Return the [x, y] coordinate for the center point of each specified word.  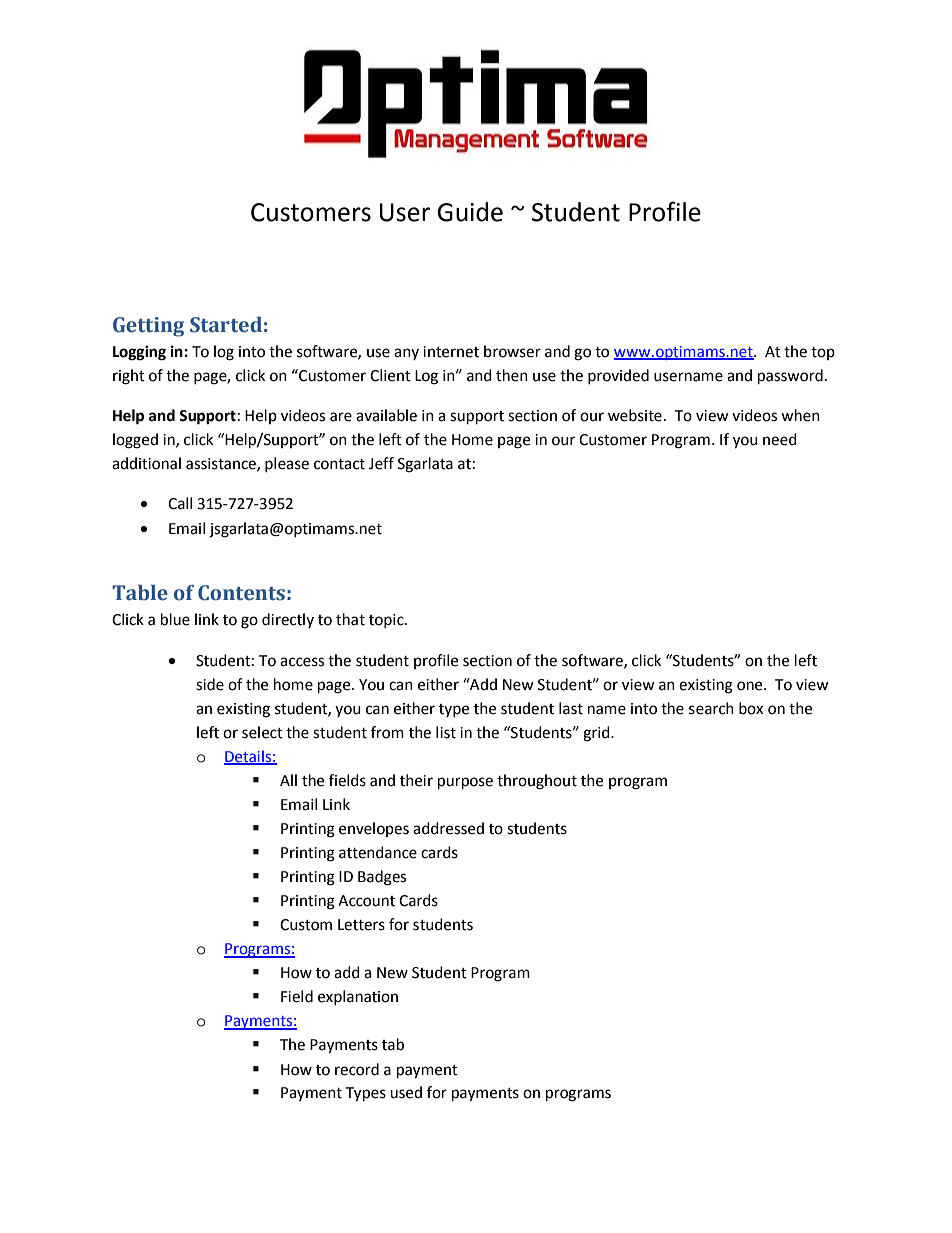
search [711, 708]
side [210, 684]
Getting [148, 327]
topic [387, 621]
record [357, 1069]
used [406, 1092]
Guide [470, 212]
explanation [358, 997]
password [790, 377]
